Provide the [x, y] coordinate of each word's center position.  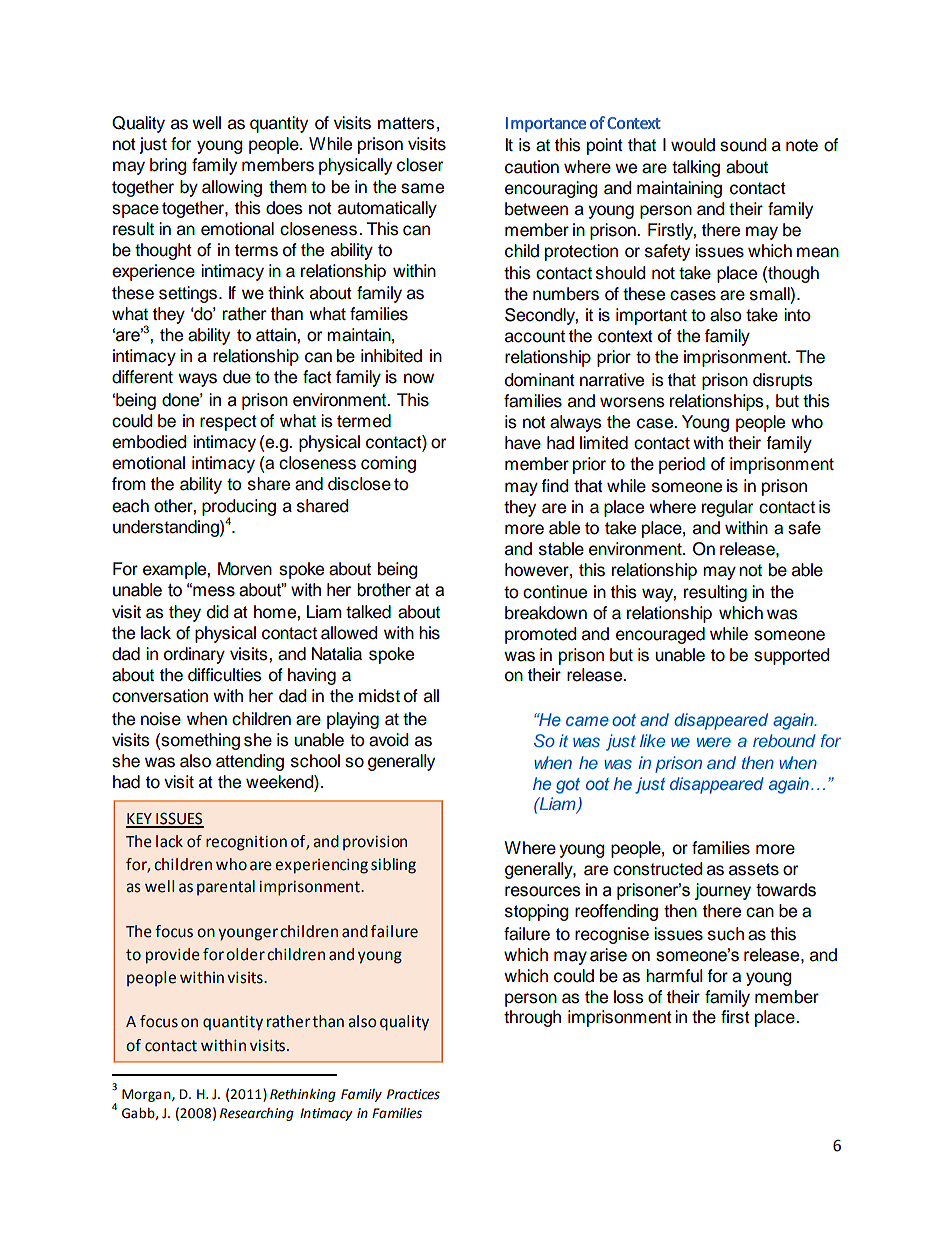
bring [168, 166]
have [523, 443]
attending [250, 762]
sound [743, 145]
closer [420, 165]
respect [228, 423]
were [714, 742]
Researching [257, 1114]
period [682, 465]
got [568, 786]
